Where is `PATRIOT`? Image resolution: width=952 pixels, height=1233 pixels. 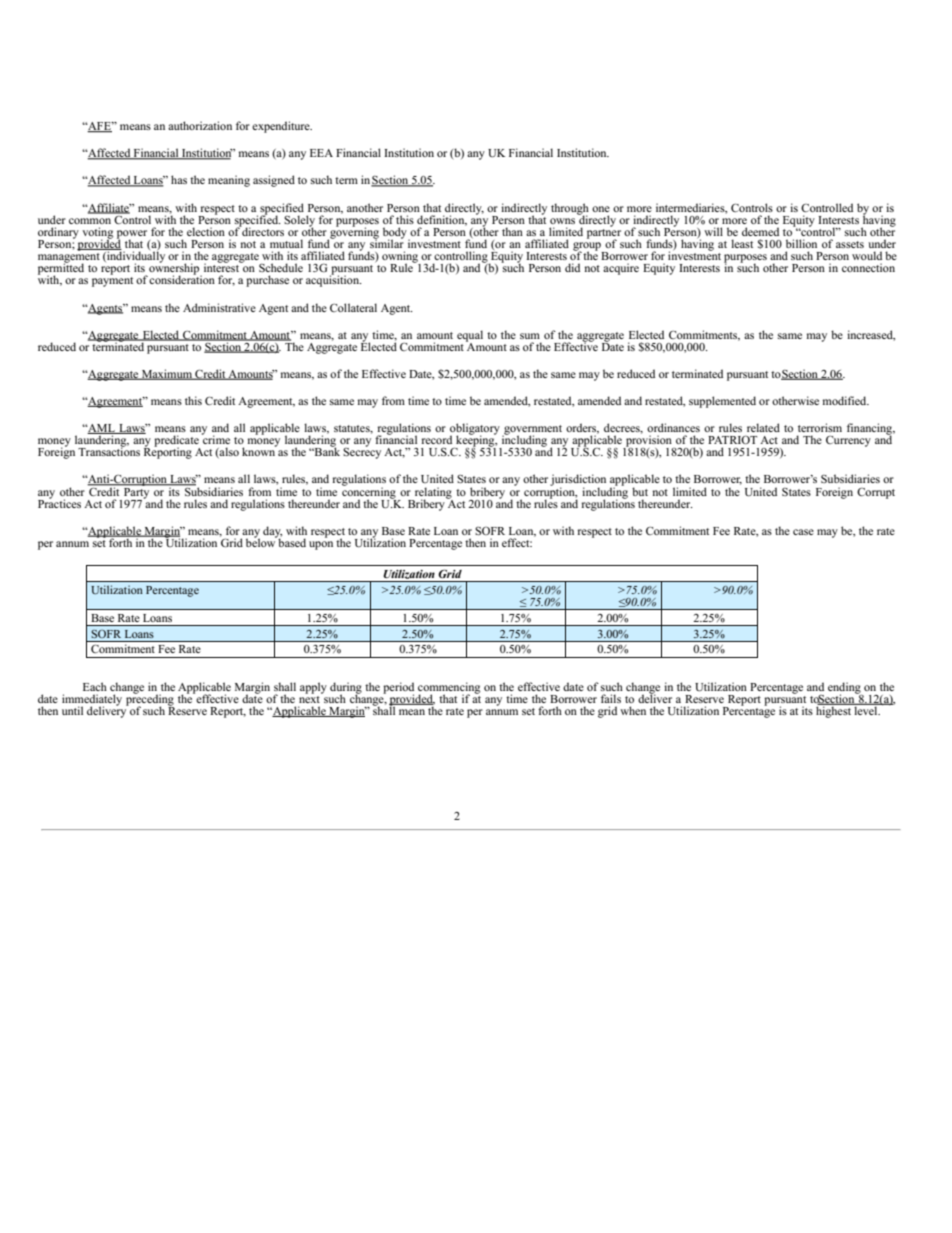
PATRIOT is located at coordinates (732, 439).
